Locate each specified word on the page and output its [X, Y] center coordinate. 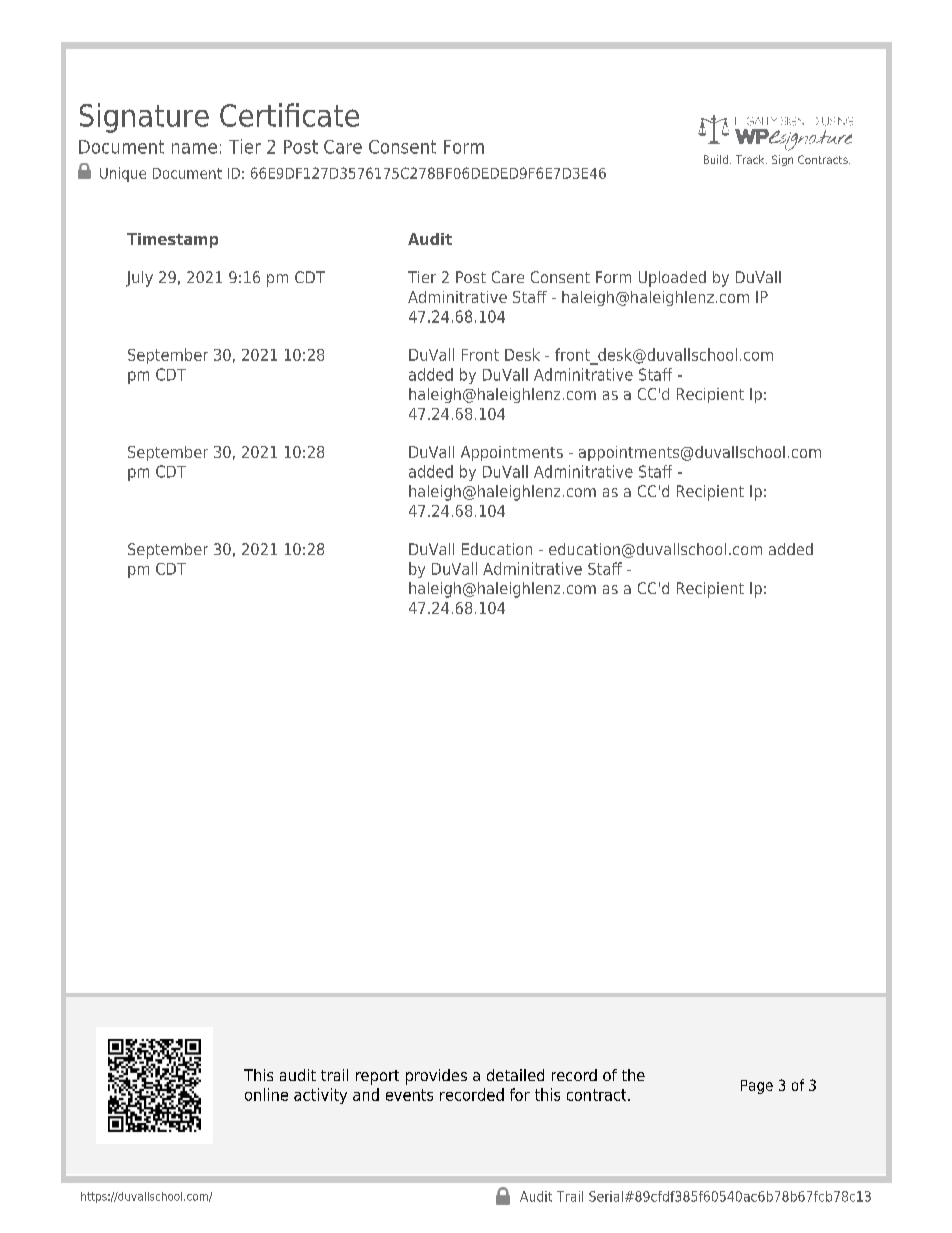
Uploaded [672, 279]
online [266, 1094]
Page [757, 1087]
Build [716, 159]
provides [436, 1077]
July [139, 279]
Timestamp [172, 240]
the [633, 1075]
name [194, 148]
